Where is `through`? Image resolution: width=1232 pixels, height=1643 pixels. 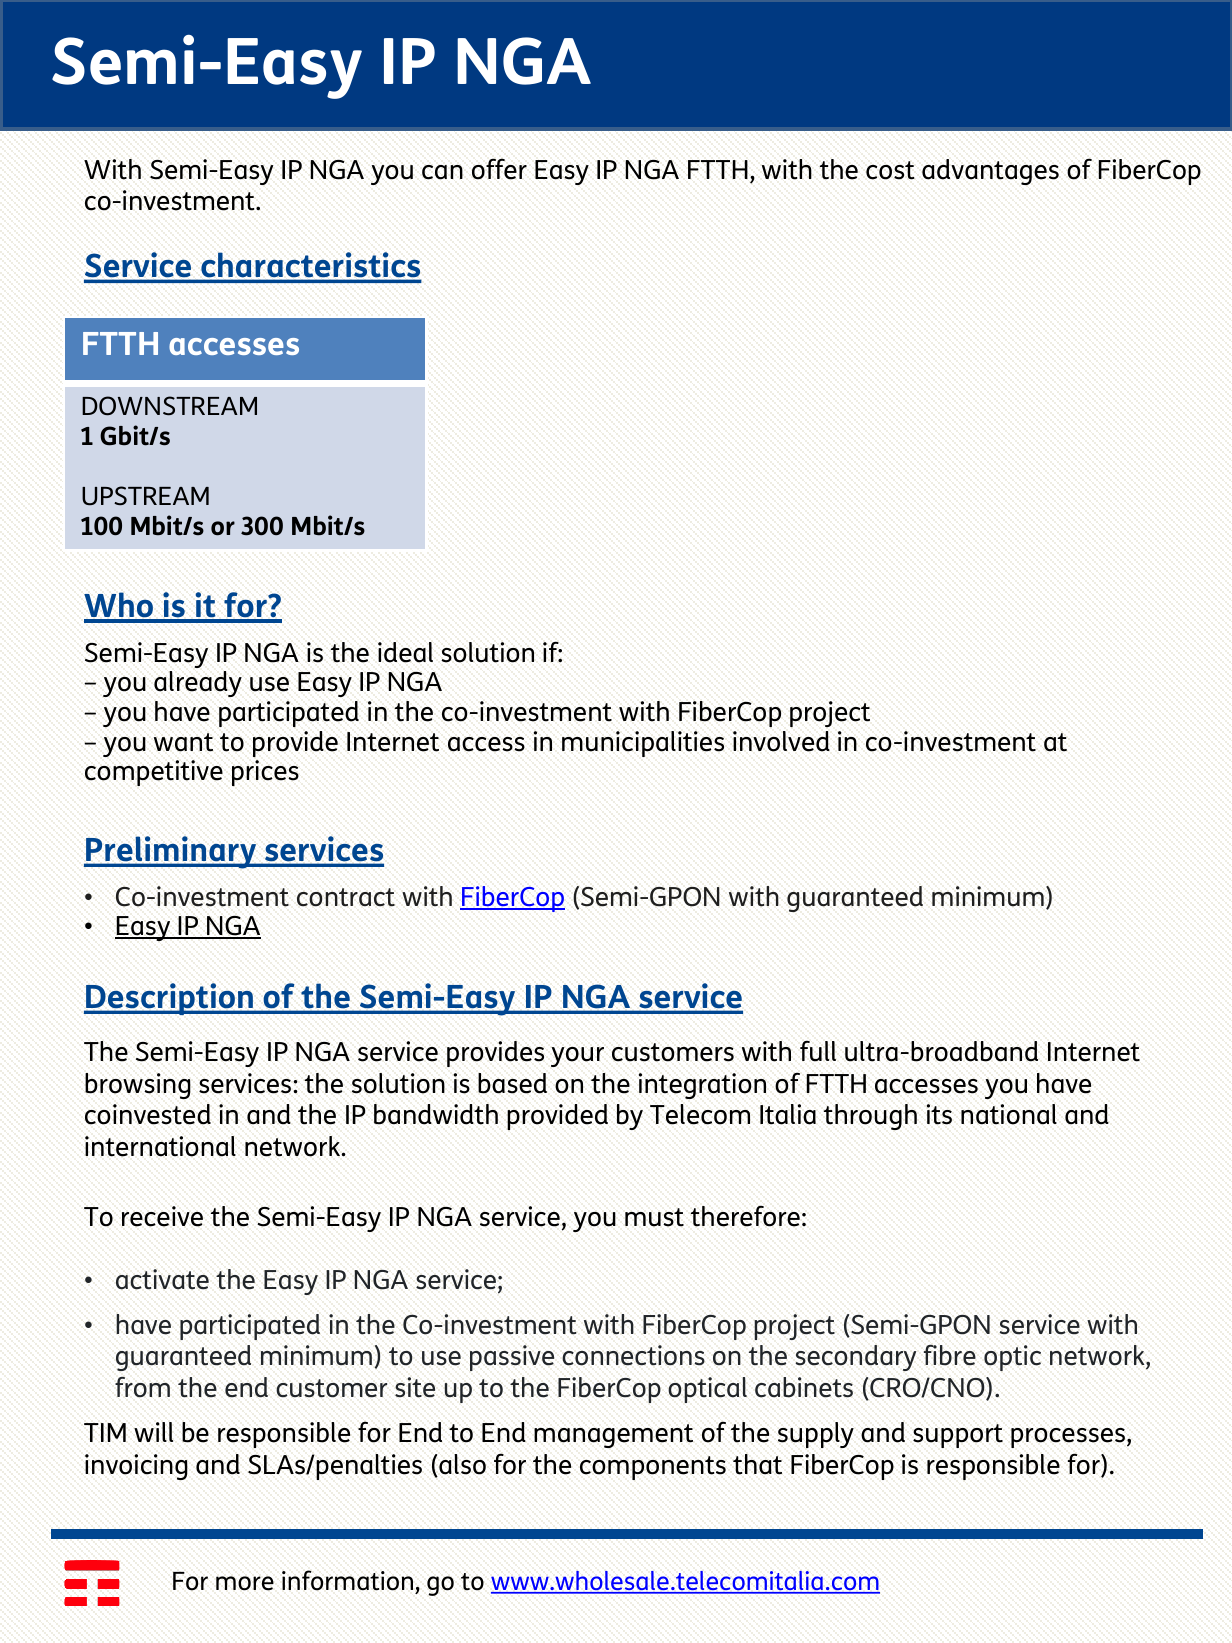
through is located at coordinates (870, 1117).
